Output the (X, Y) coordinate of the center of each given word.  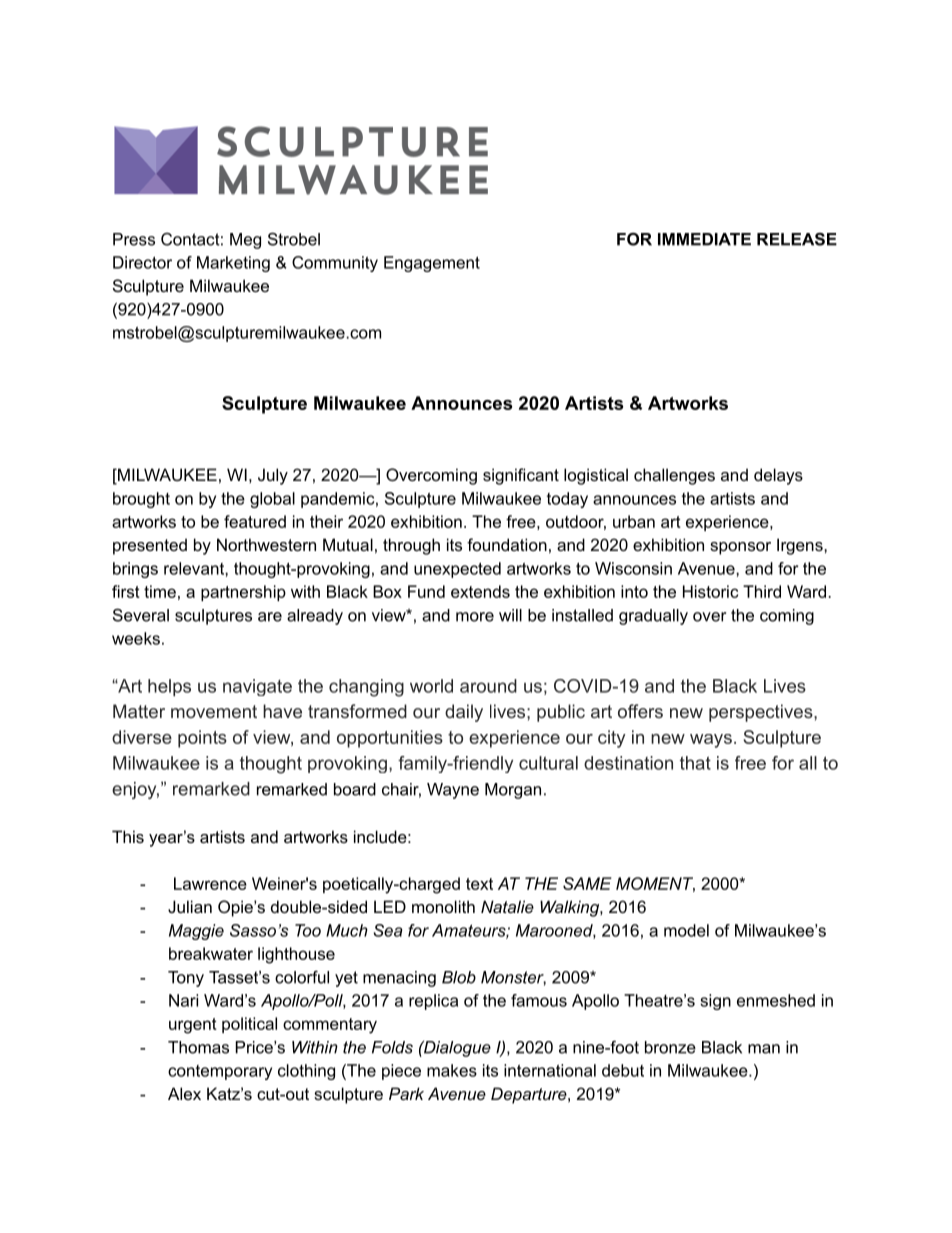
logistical (596, 476)
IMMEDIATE (704, 239)
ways (711, 741)
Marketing (233, 264)
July (273, 476)
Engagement (432, 264)
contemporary (220, 1072)
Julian (190, 906)
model (686, 930)
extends (480, 591)
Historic (710, 591)
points (202, 739)
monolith (443, 906)
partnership (243, 593)
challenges (674, 476)
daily (464, 713)
